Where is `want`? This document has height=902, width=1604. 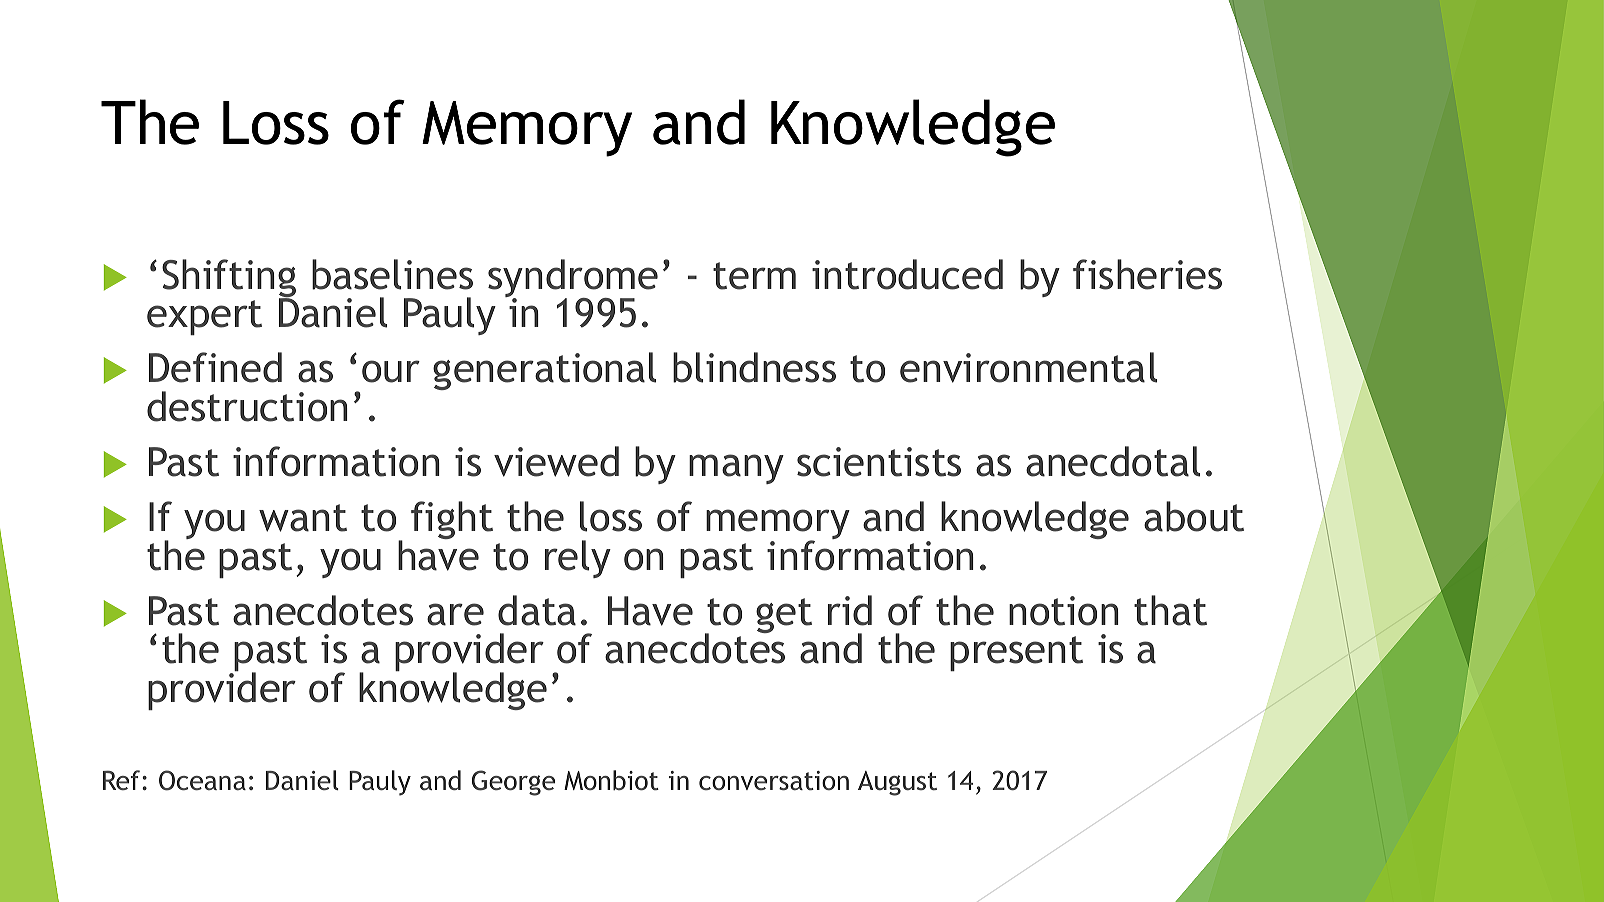 want is located at coordinates (303, 518).
